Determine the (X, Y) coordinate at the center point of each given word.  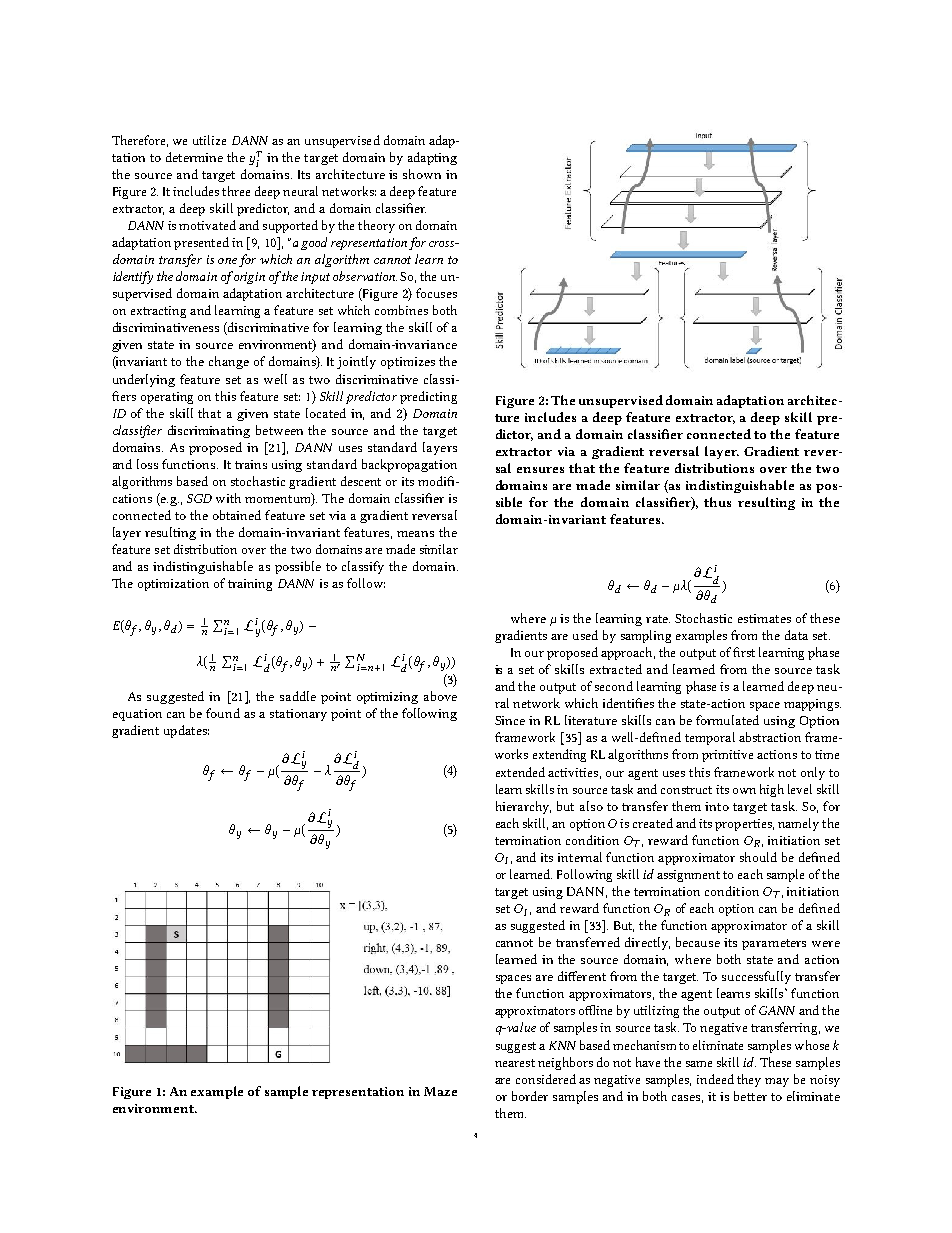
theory (376, 226)
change (229, 362)
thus (717, 502)
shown (422, 174)
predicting (428, 397)
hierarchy (523, 807)
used (585, 635)
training (250, 585)
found (223, 713)
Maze (440, 1091)
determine (194, 157)
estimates (764, 618)
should (758, 857)
